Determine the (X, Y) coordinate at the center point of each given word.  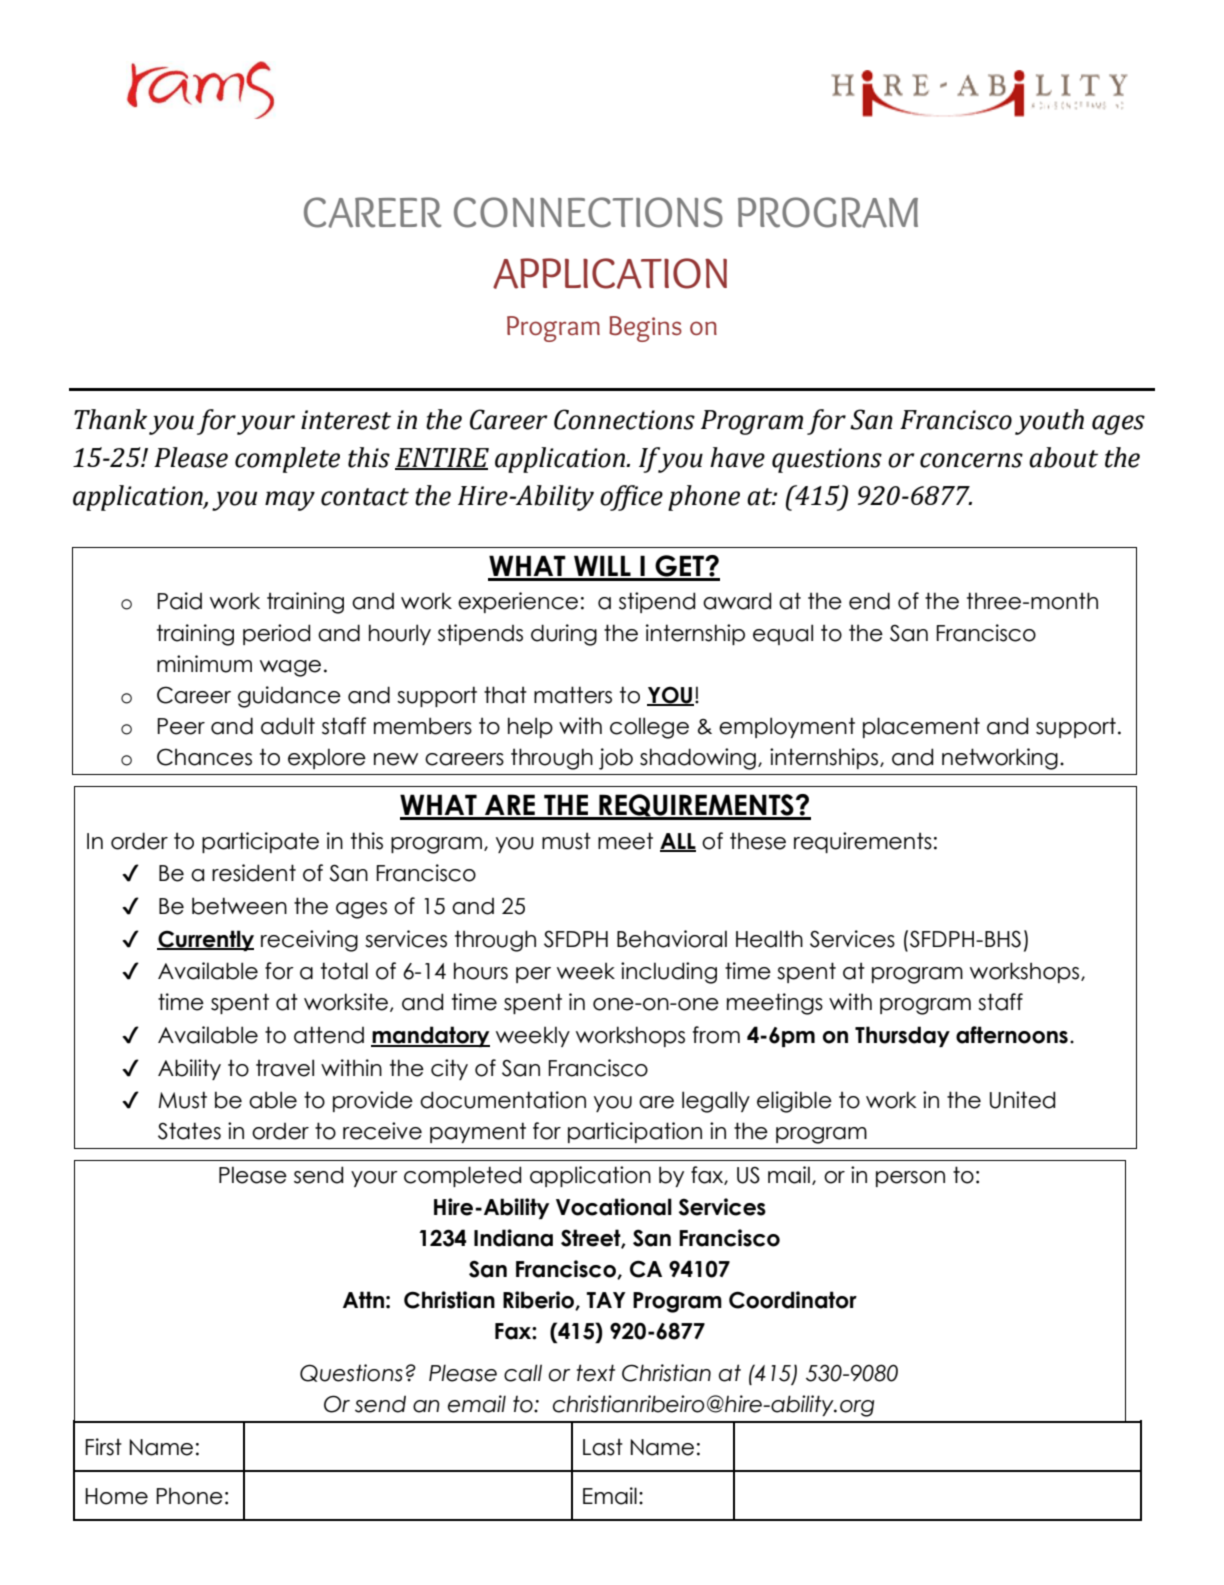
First (104, 1447)
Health (769, 939)
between (239, 906)
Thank (110, 419)
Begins (645, 329)
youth (1049, 422)
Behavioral (672, 939)
